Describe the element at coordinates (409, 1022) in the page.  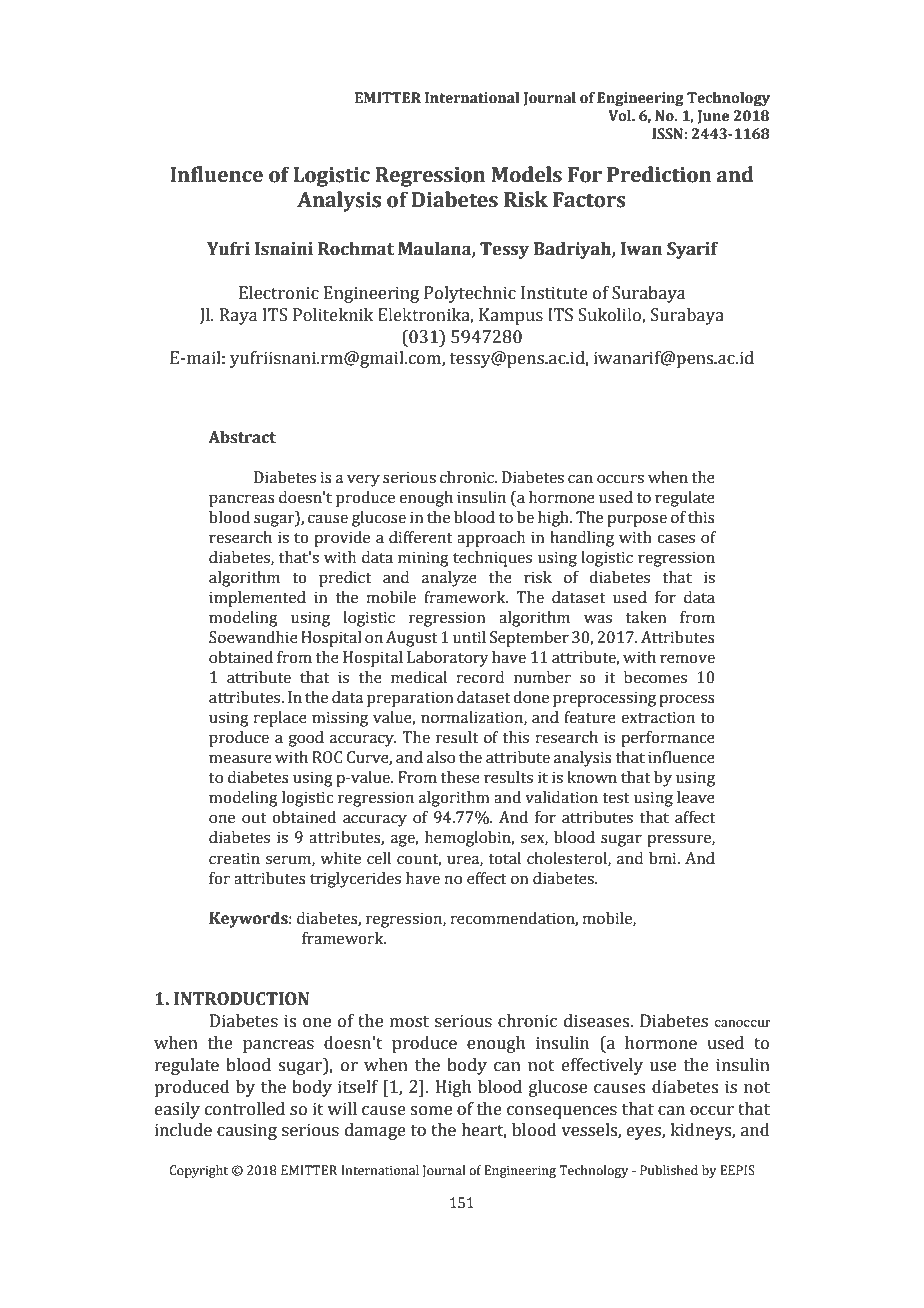
I see `most` at that location.
